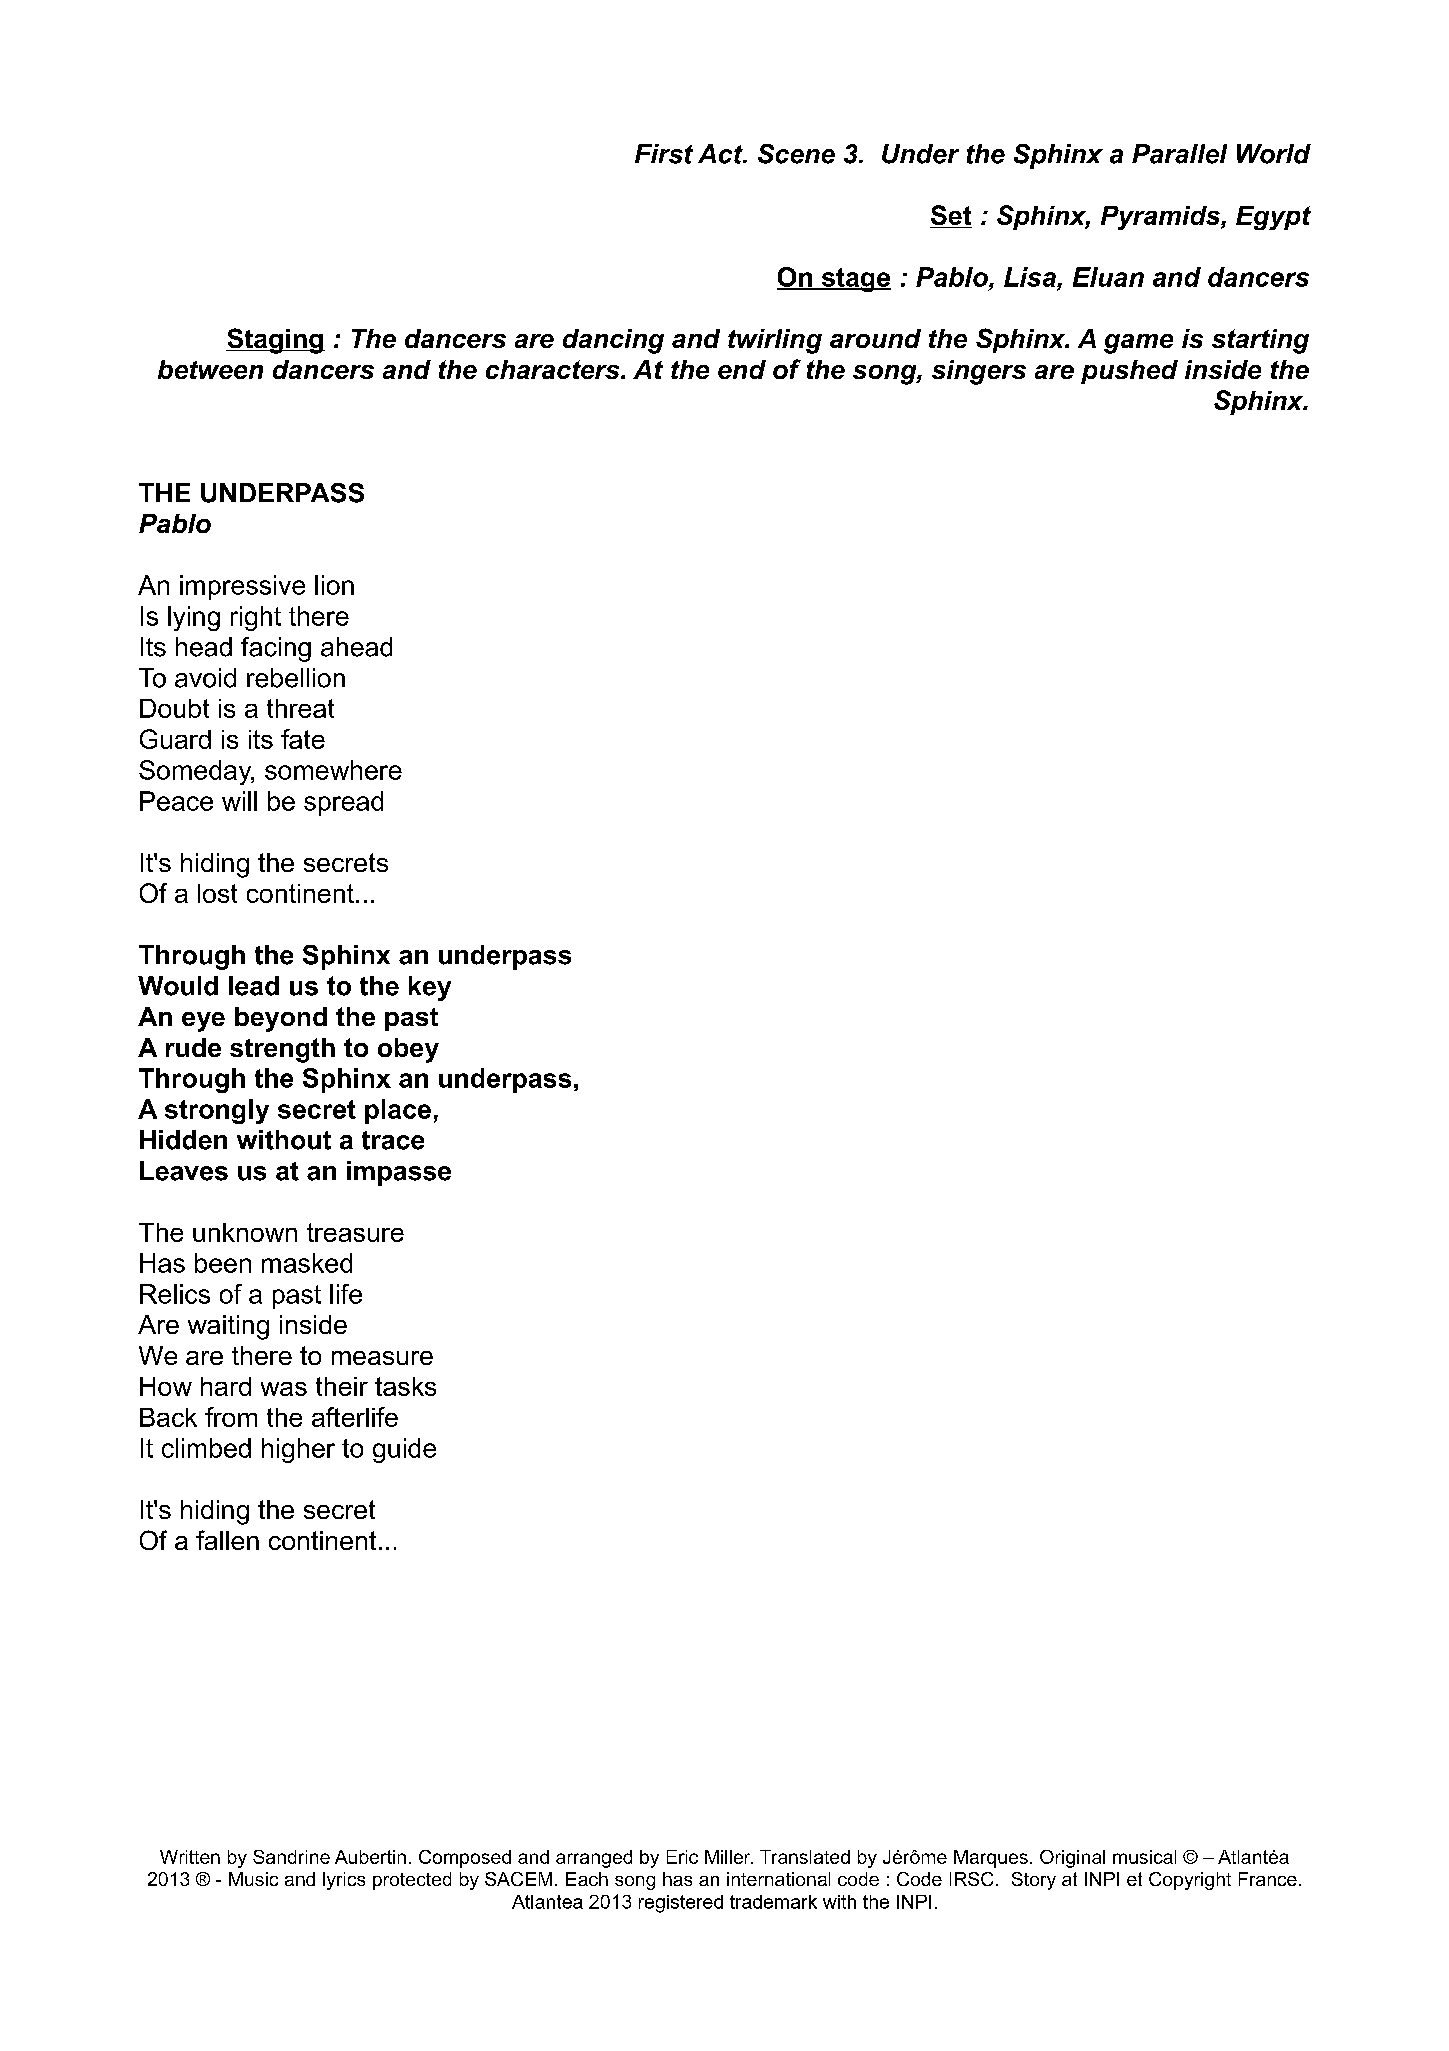  Describe the element at coordinates (1179, 154) in the screenshot. I see `Parallel` at that location.
